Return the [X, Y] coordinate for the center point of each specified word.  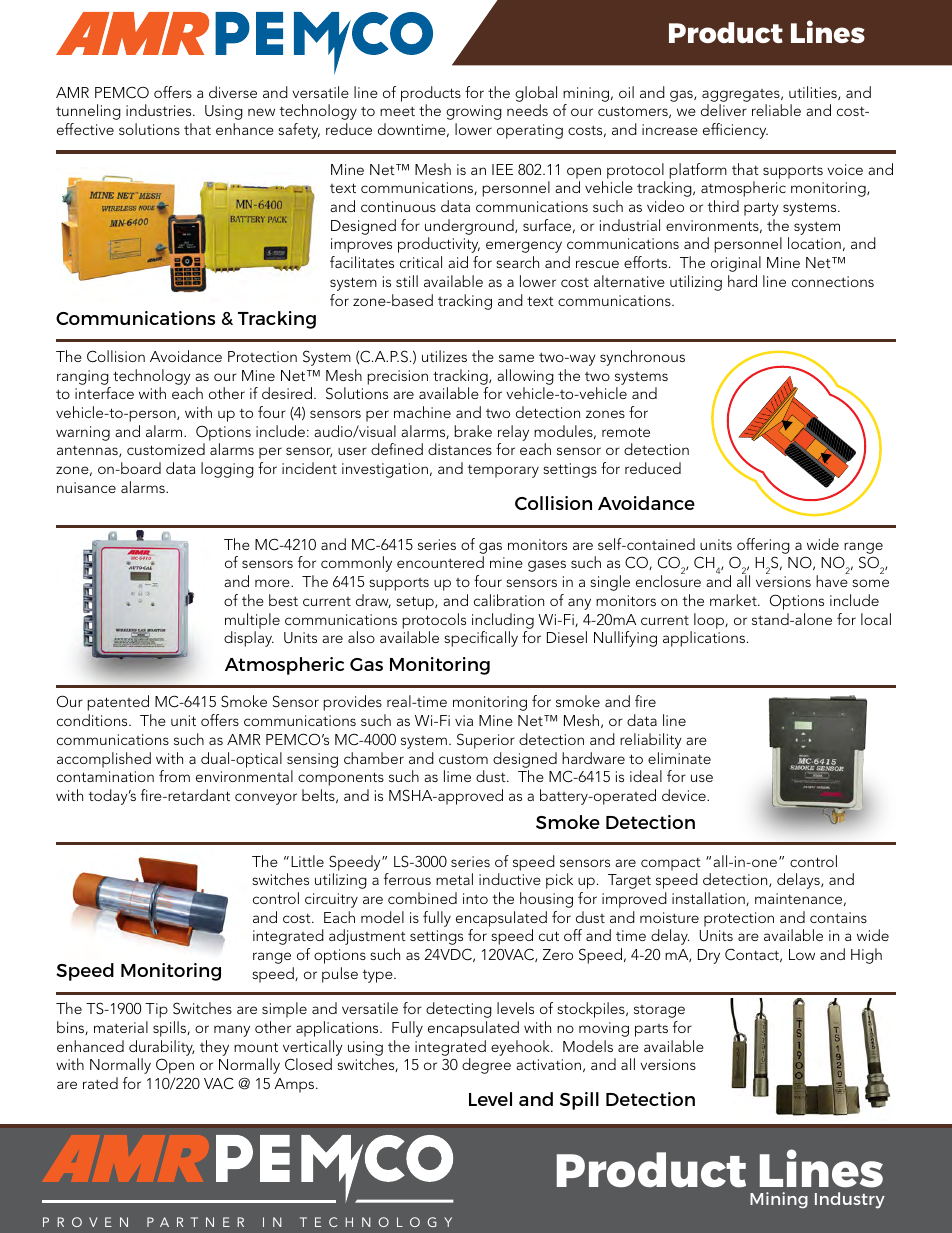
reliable [776, 110]
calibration [509, 600]
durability [161, 1048]
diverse [233, 92]
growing [474, 112]
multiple [252, 621]
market [734, 600]
